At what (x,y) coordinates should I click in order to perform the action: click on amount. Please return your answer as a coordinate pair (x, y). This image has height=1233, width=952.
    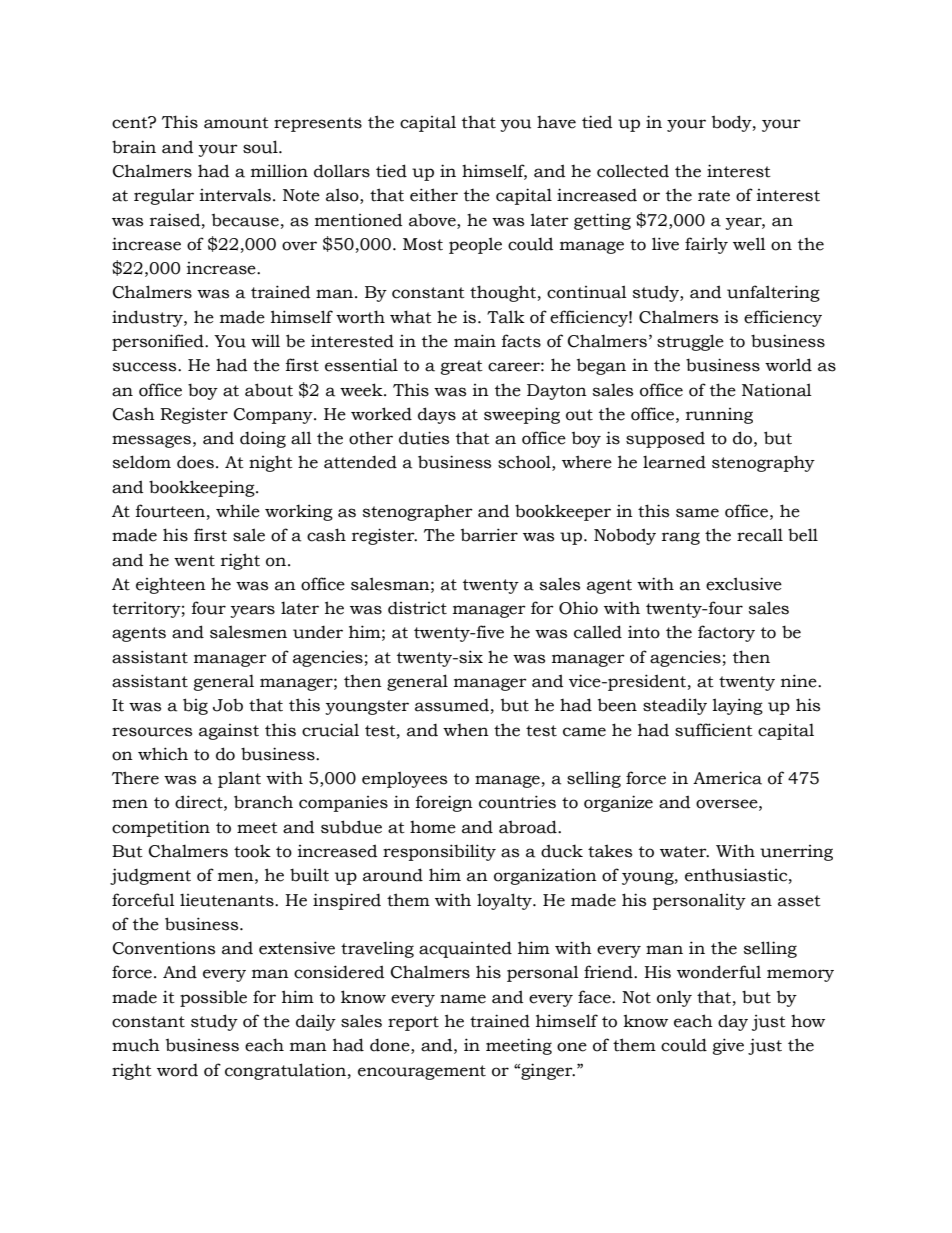
    Looking at the image, I should click on (236, 123).
